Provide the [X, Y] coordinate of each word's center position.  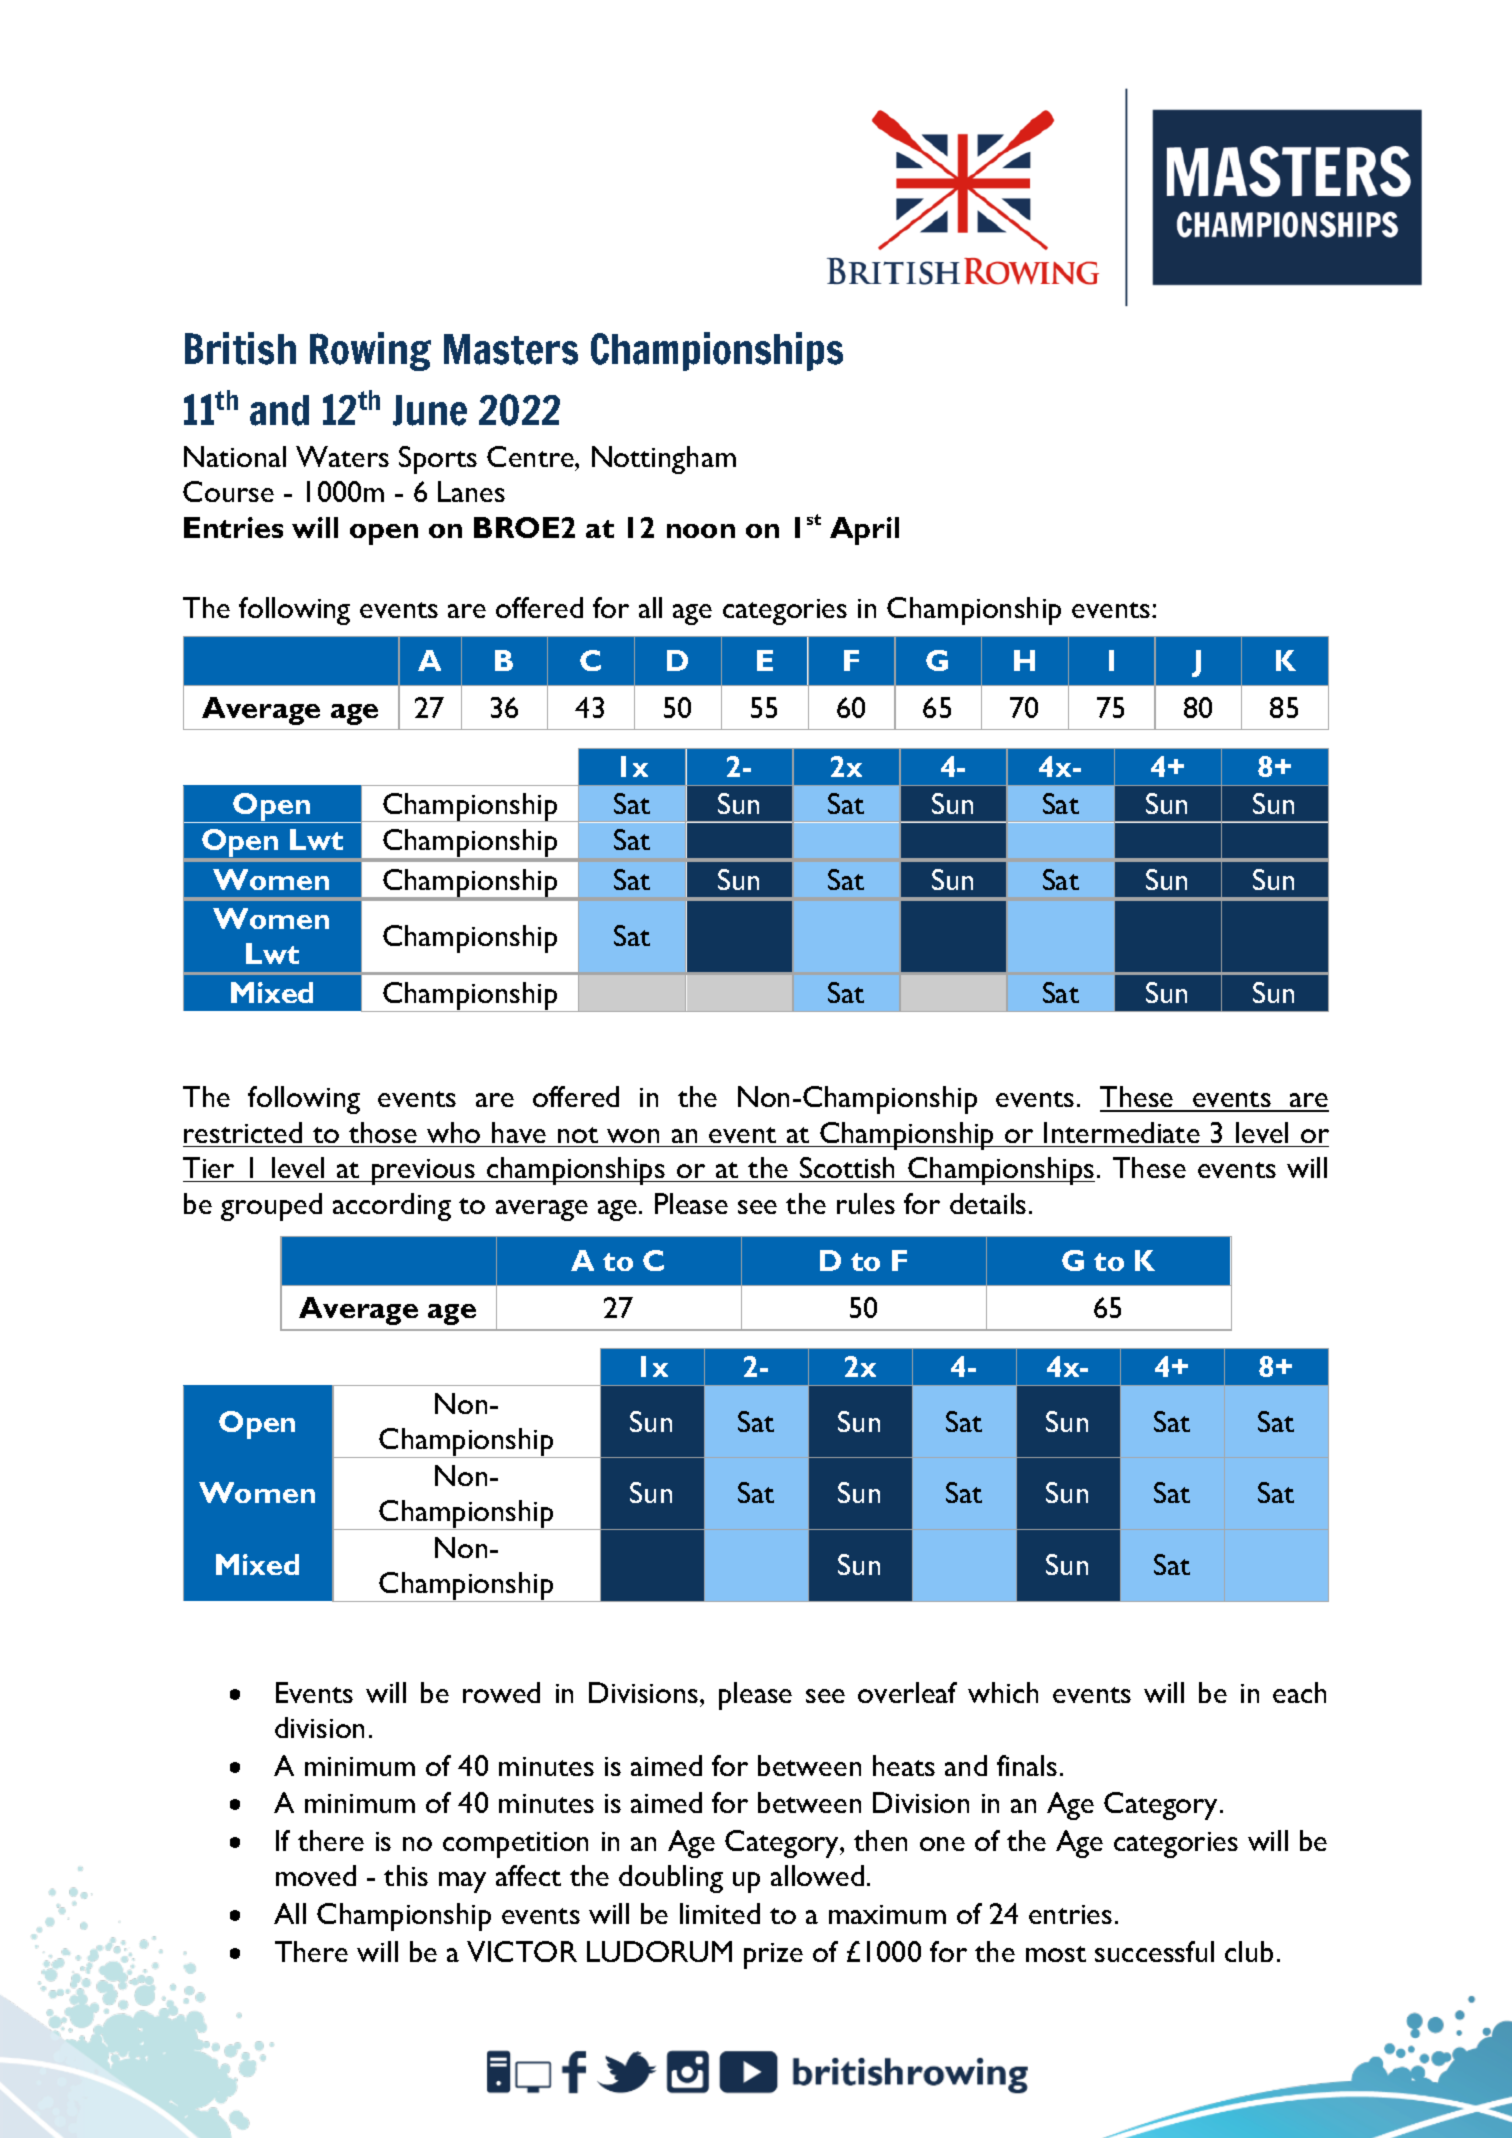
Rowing [370, 351]
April [864, 531]
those [383, 1132]
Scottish [847, 1167]
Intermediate [1122, 1132]
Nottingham [664, 460]
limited [720, 1913]
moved [316, 1875]
